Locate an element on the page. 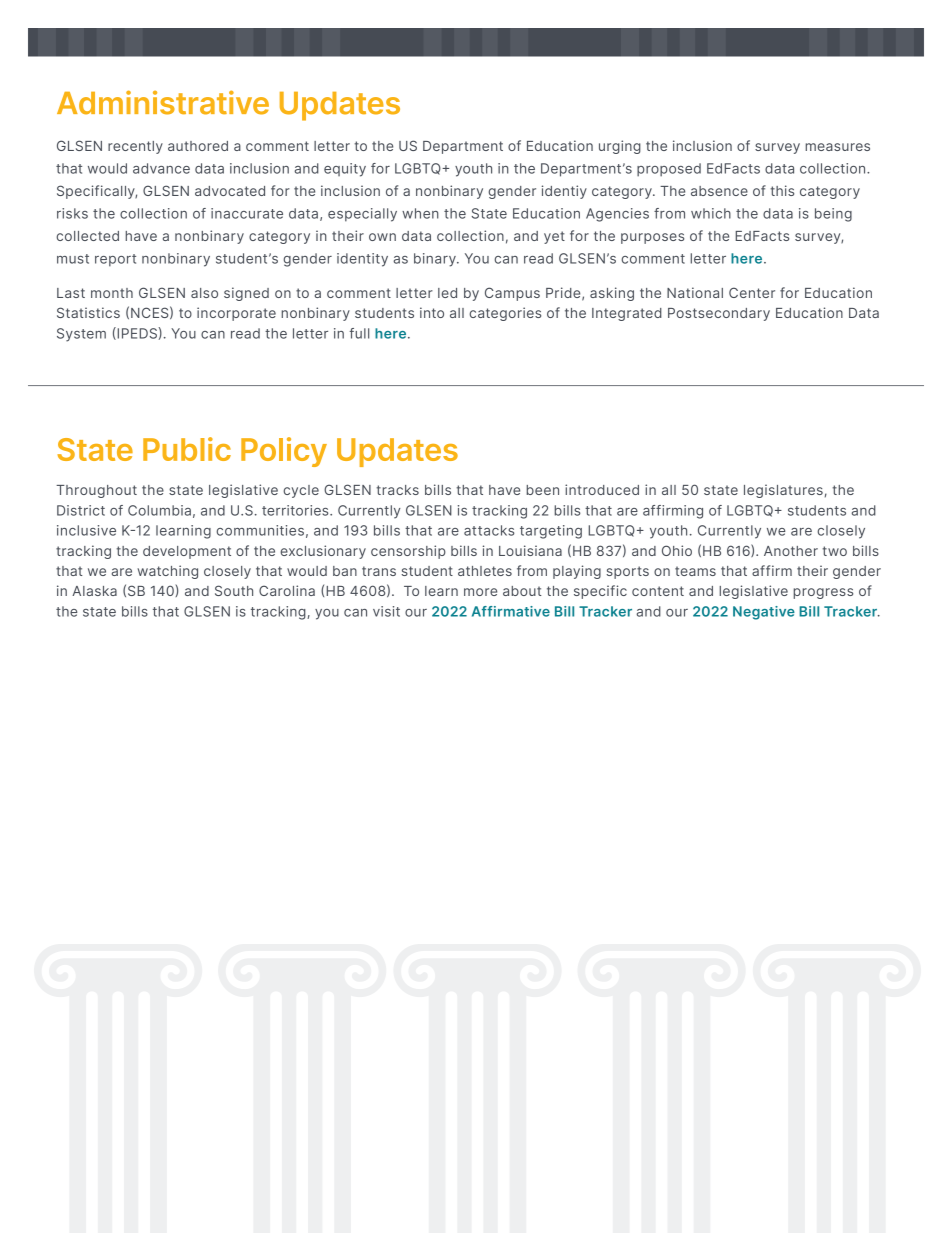  Alaska is located at coordinates (94, 591).
